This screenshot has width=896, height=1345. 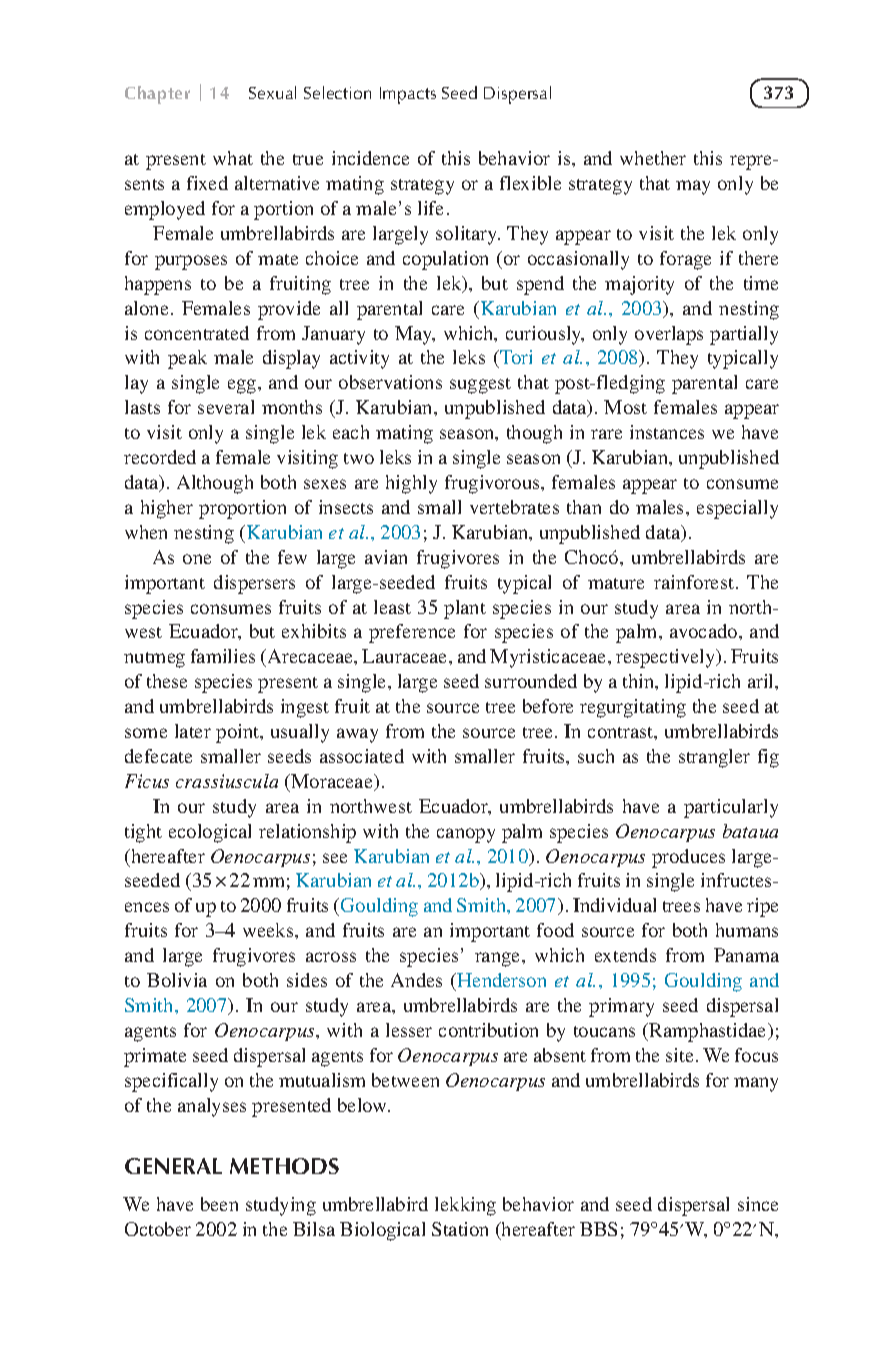 What do you see at coordinates (219, 1204) in the screenshot?
I see `been` at bounding box center [219, 1204].
